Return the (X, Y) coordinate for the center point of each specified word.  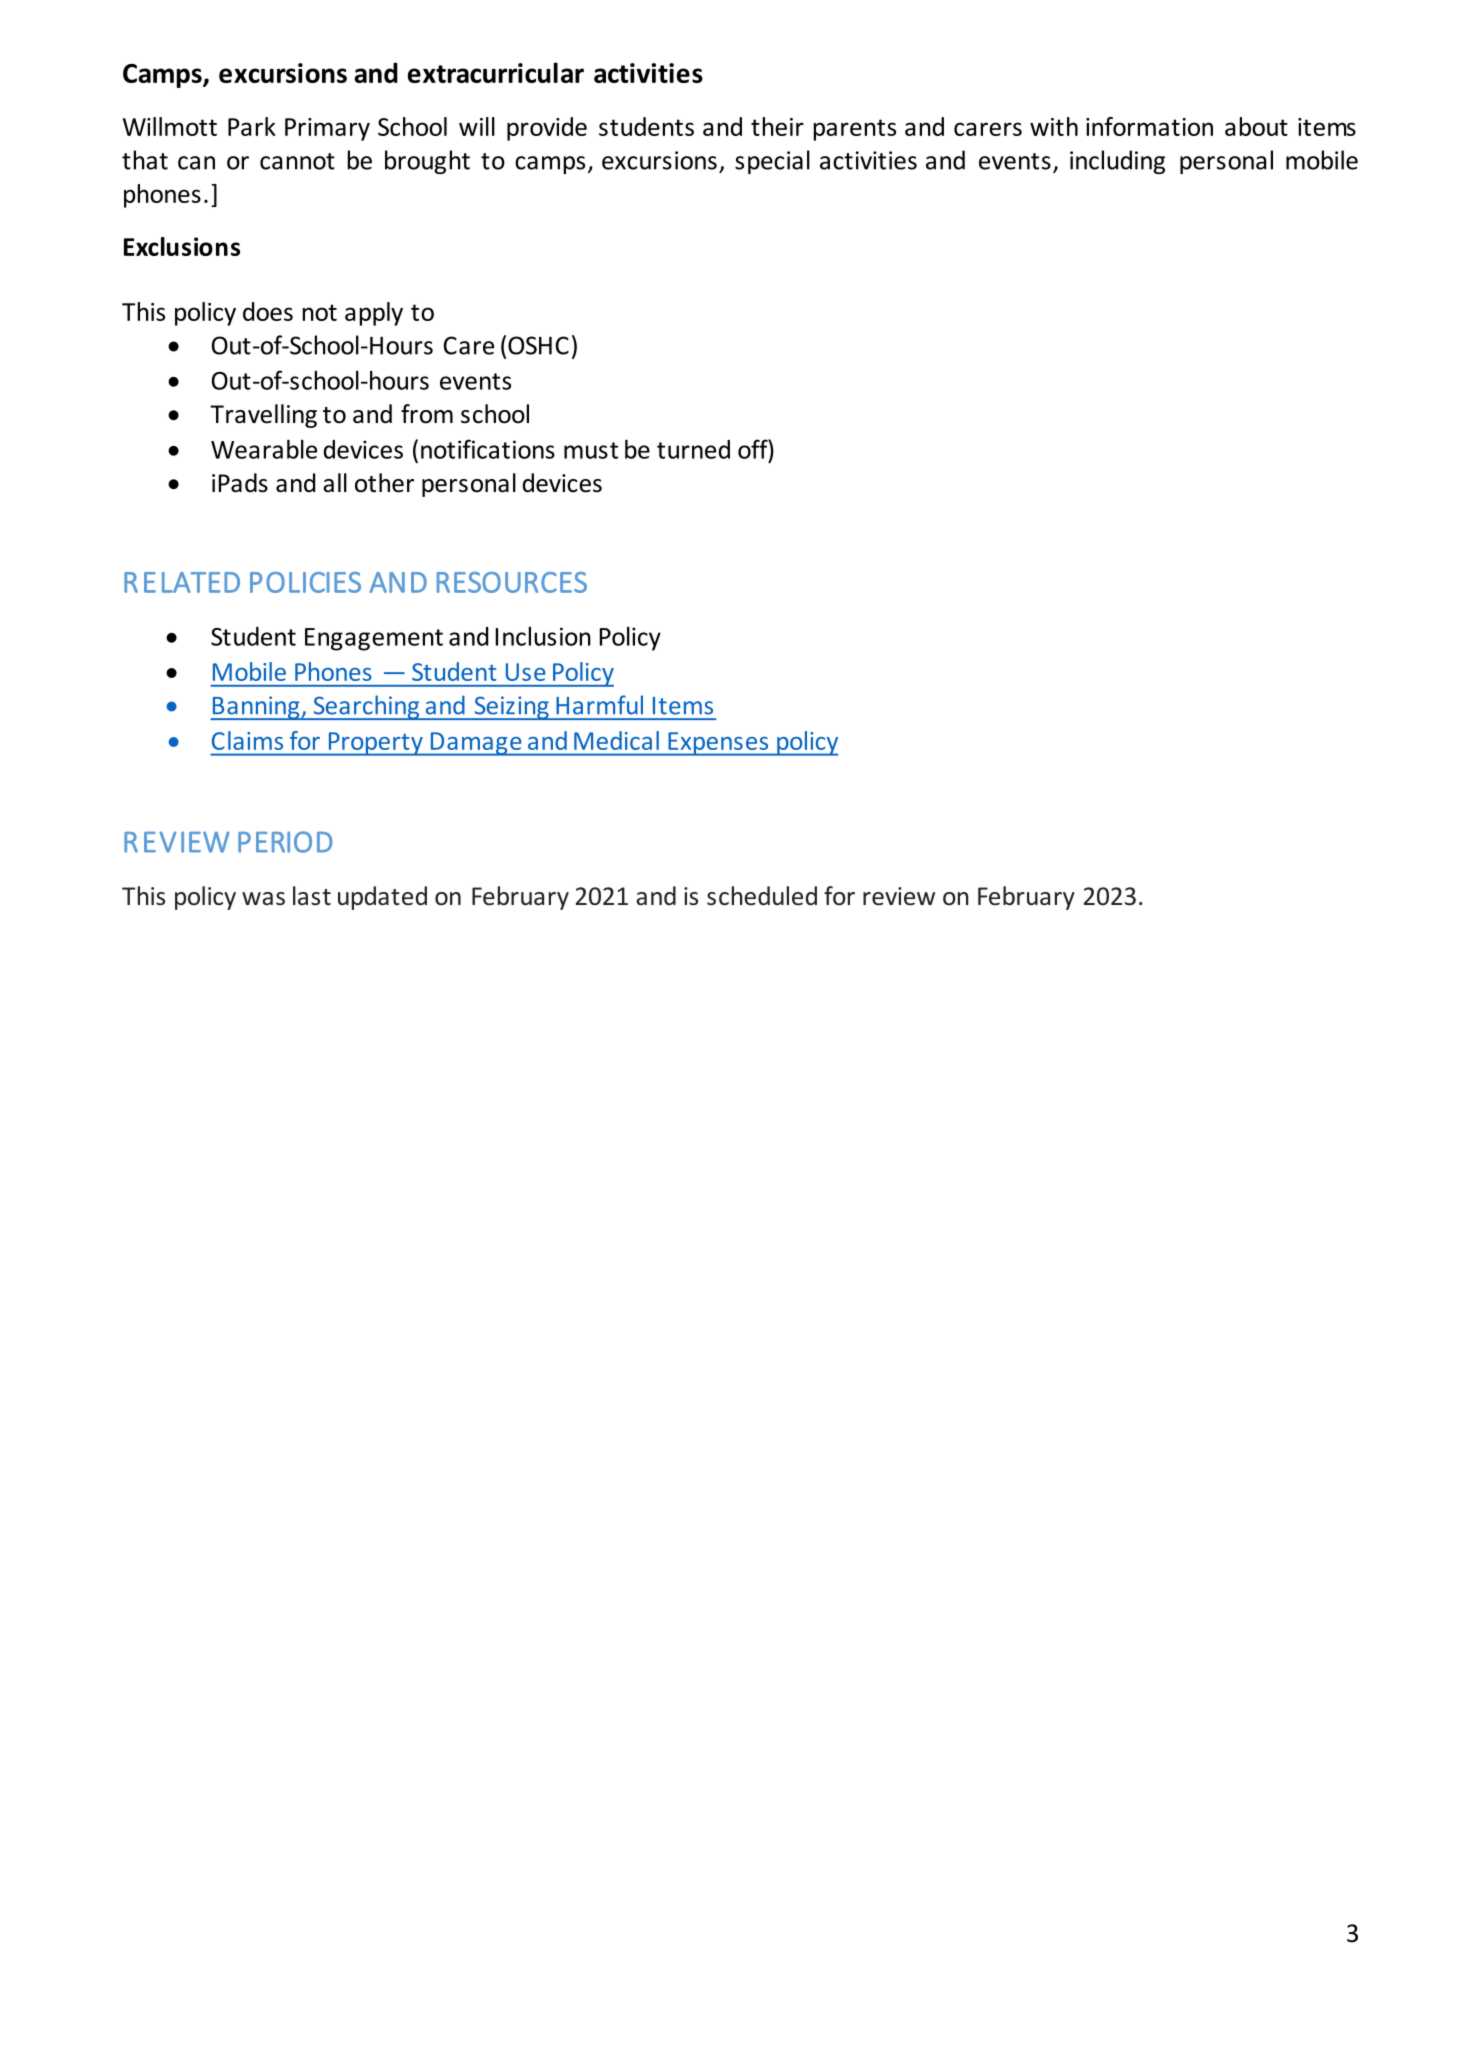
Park (252, 126)
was (263, 898)
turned (693, 449)
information (1149, 126)
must (591, 450)
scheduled (762, 896)
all (335, 483)
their (777, 126)
